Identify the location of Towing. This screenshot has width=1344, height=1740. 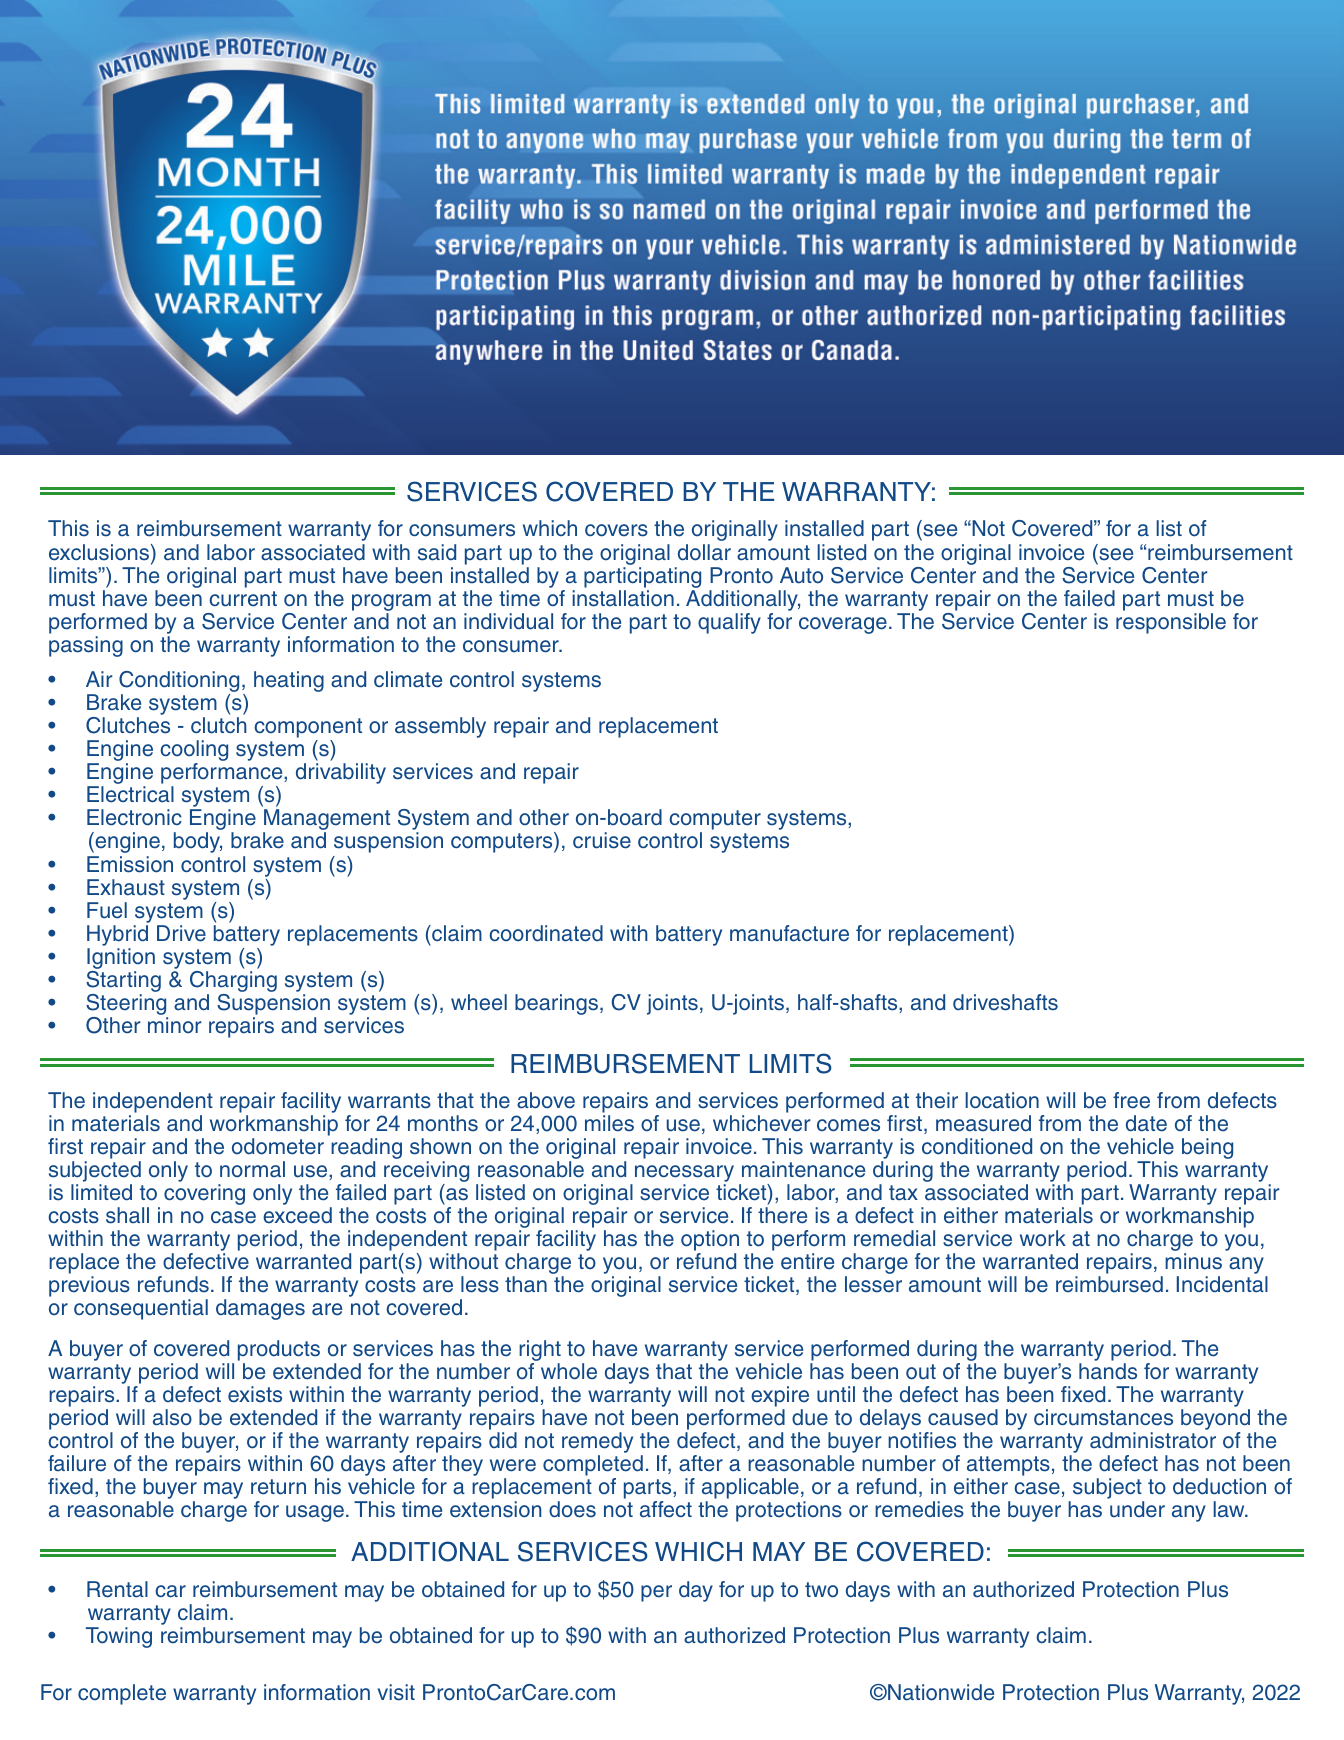
(119, 1637).
